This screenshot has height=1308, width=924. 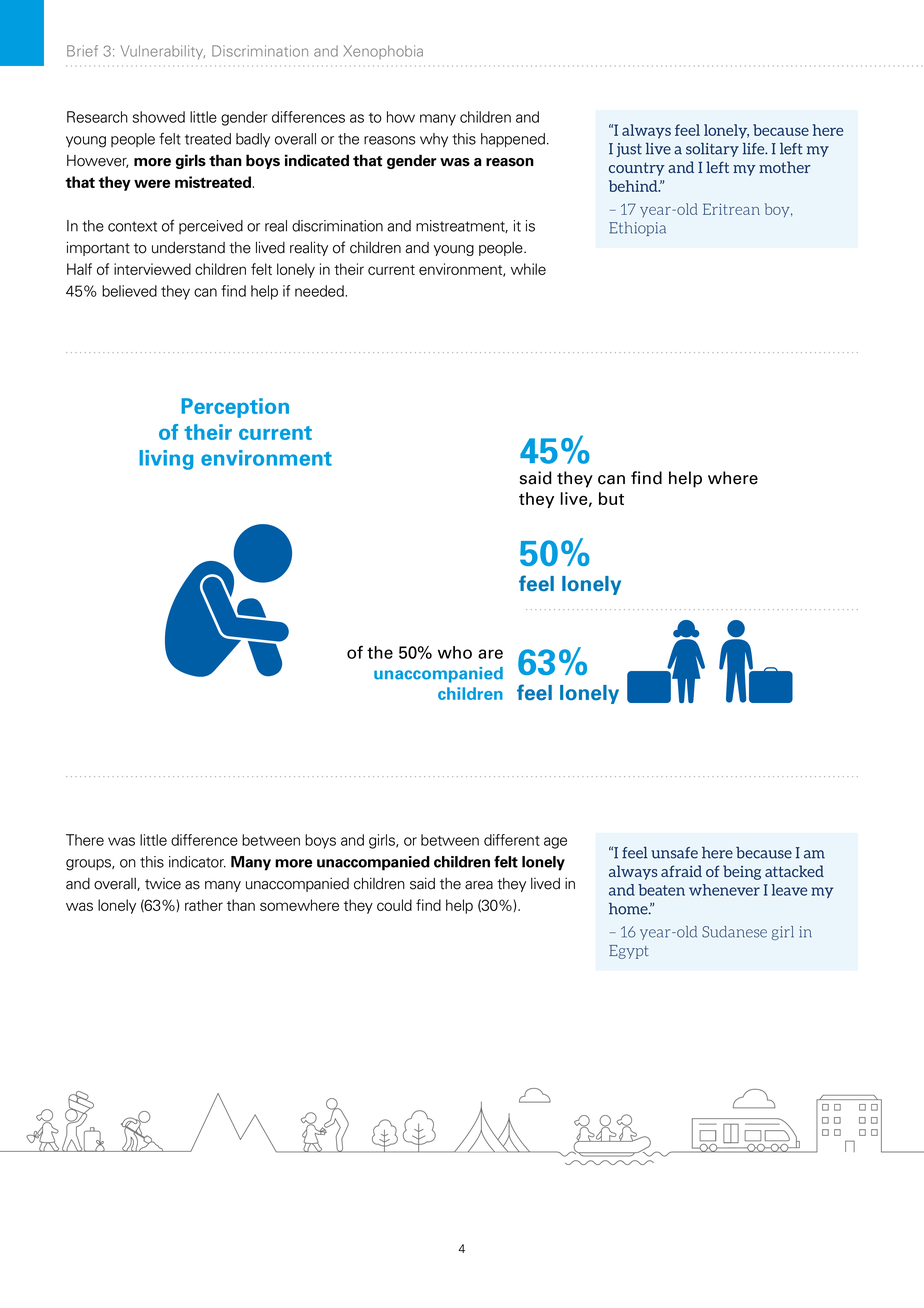 I want to click on solitary, so click(x=712, y=150).
